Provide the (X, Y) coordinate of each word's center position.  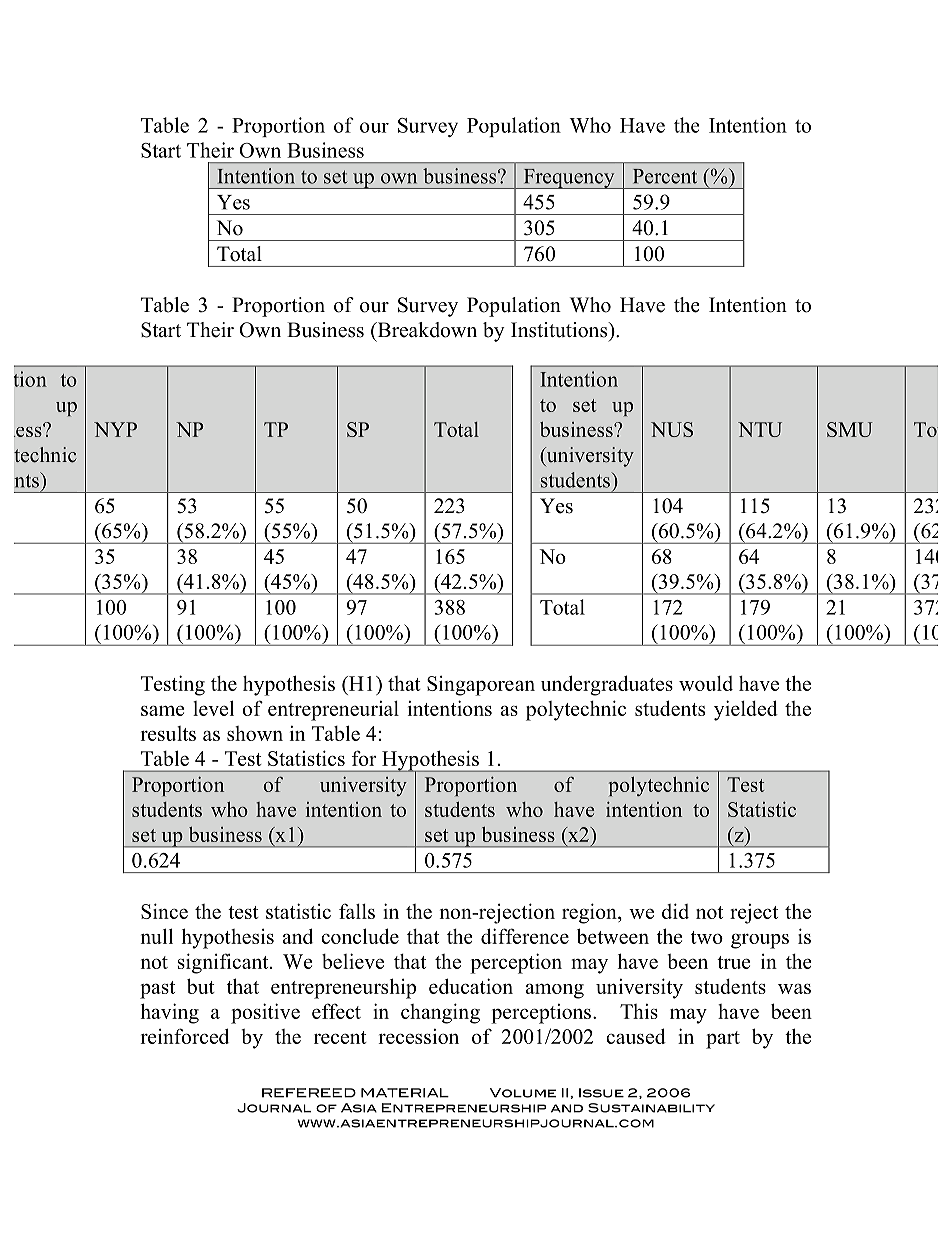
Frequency (569, 179)
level (213, 708)
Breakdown (426, 330)
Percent (665, 176)
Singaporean (481, 686)
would (706, 683)
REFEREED (309, 1093)
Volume (523, 1093)
